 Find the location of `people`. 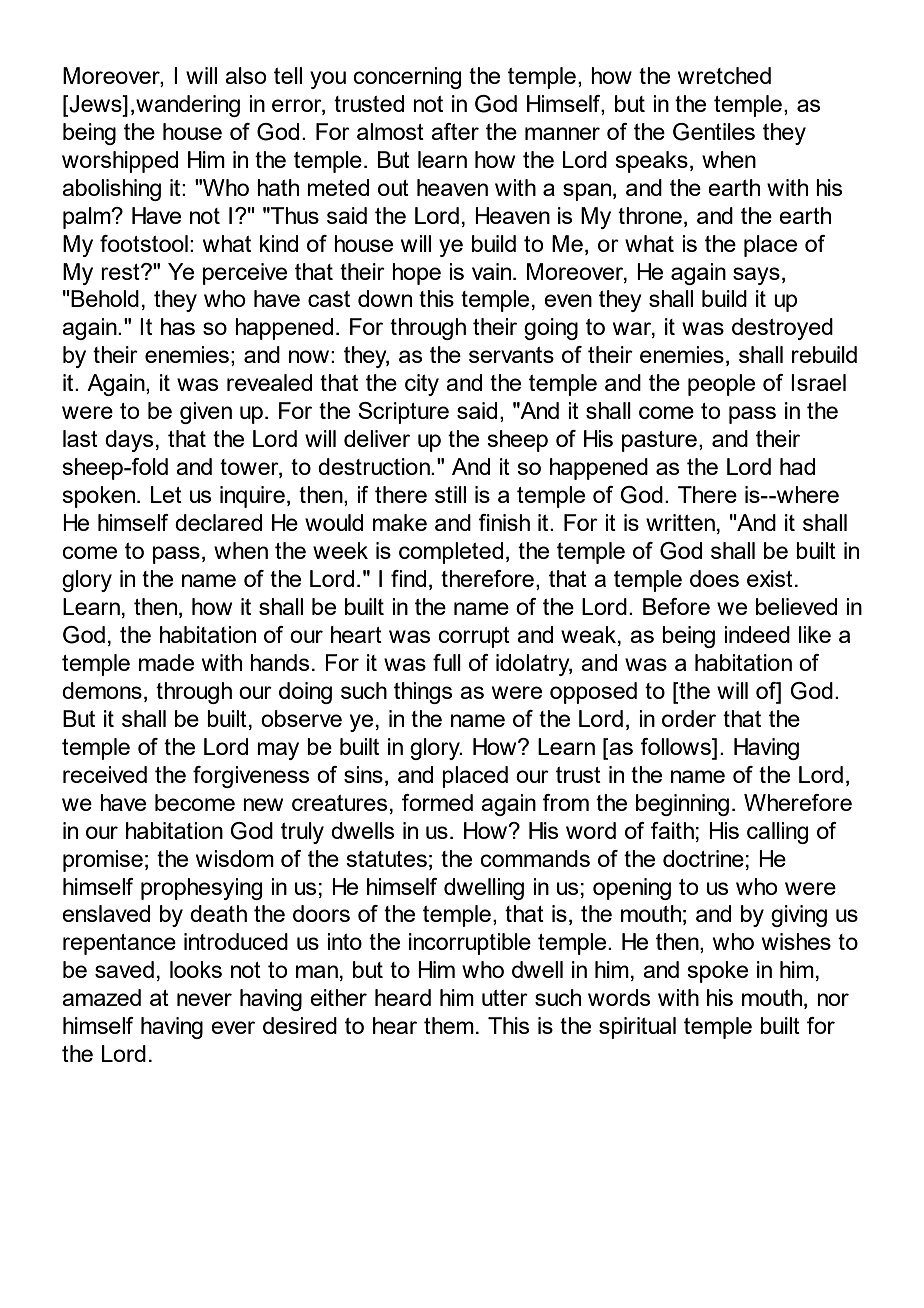

people is located at coordinates (721, 385).
